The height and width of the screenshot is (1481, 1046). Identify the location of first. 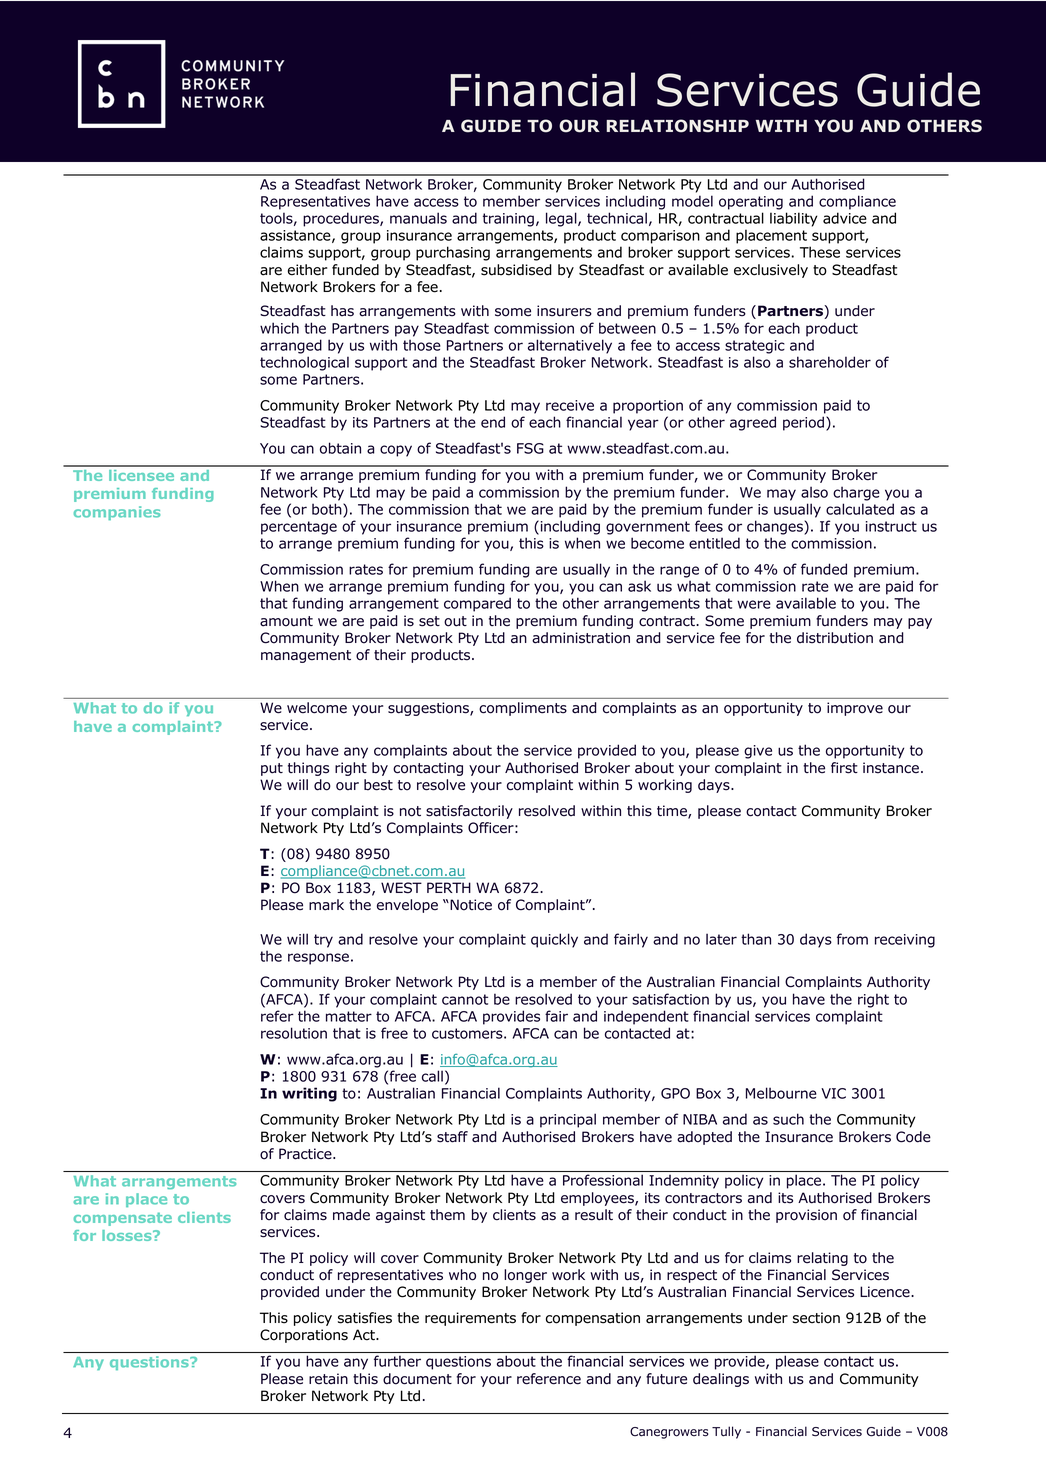
(844, 768).
